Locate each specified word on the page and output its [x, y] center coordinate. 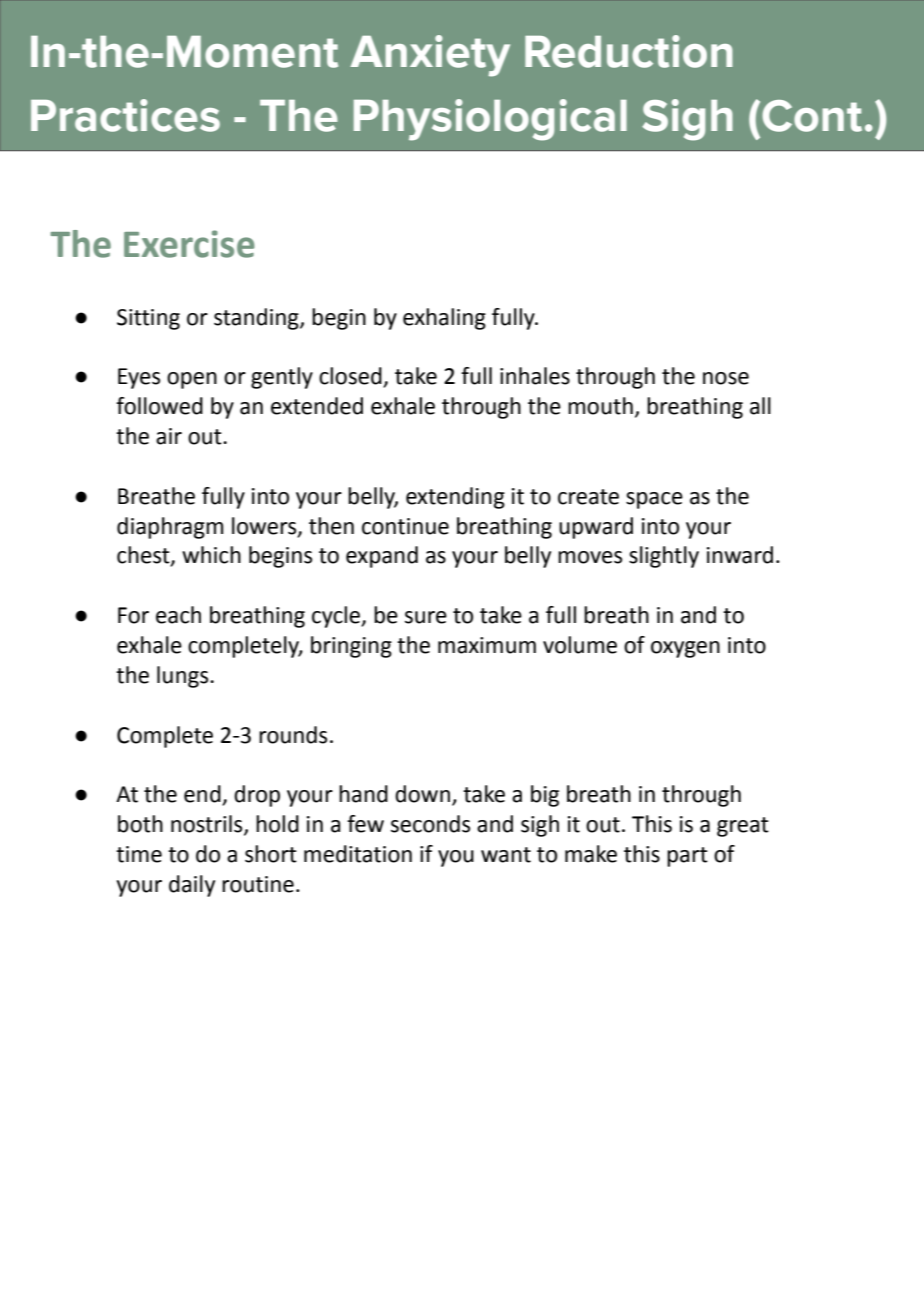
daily [192, 886]
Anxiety [430, 56]
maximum [487, 645]
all [760, 406]
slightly [664, 557]
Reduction [629, 51]
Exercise [189, 244]
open [192, 380]
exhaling [444, 319]
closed [351, 377]
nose [726, 378]
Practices [125, 115]
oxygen [685, 649]
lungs [184, 677]
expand [382, 557]
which [211, 555]
